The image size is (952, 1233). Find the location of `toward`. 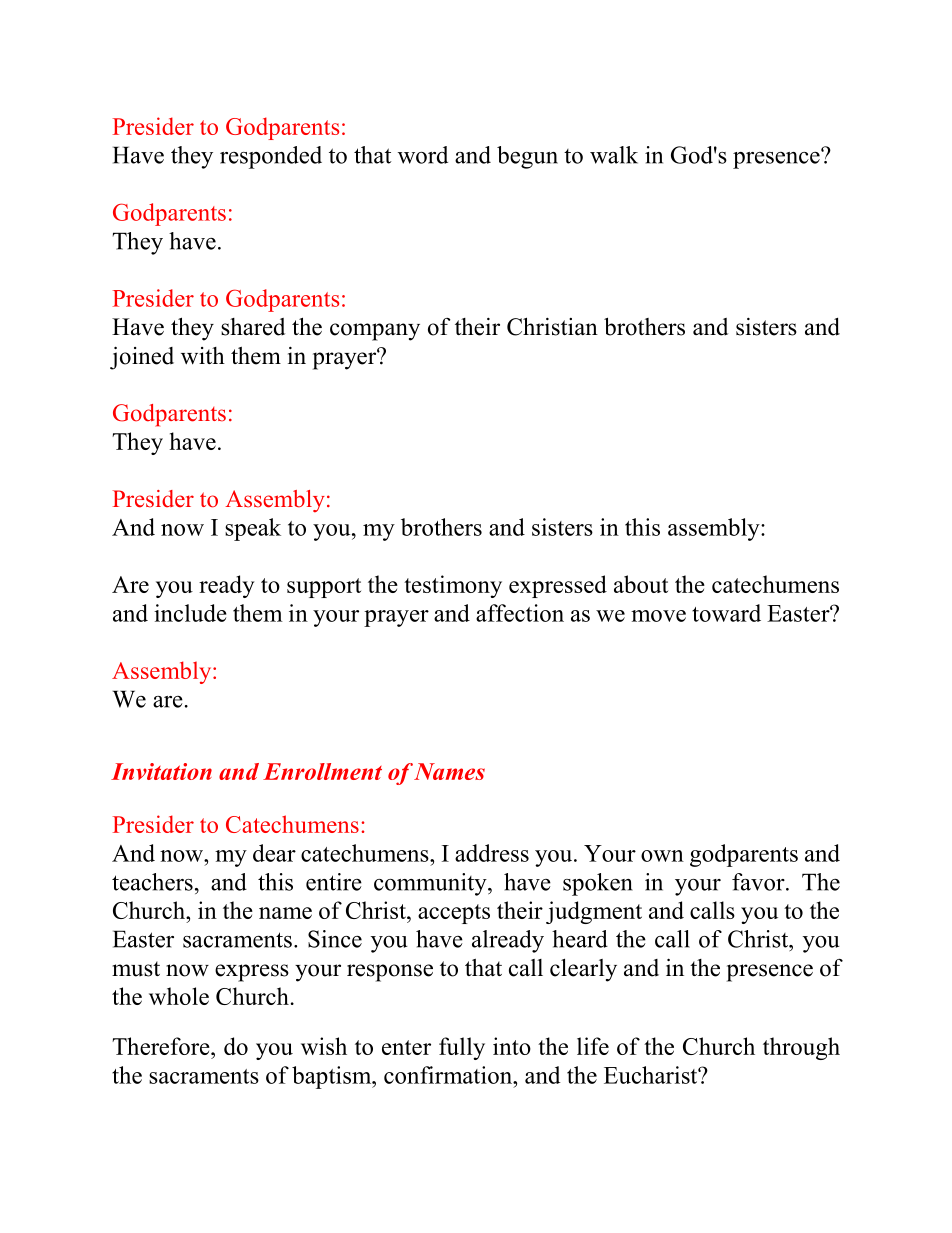

toward is located at coordinates (726, 613).
